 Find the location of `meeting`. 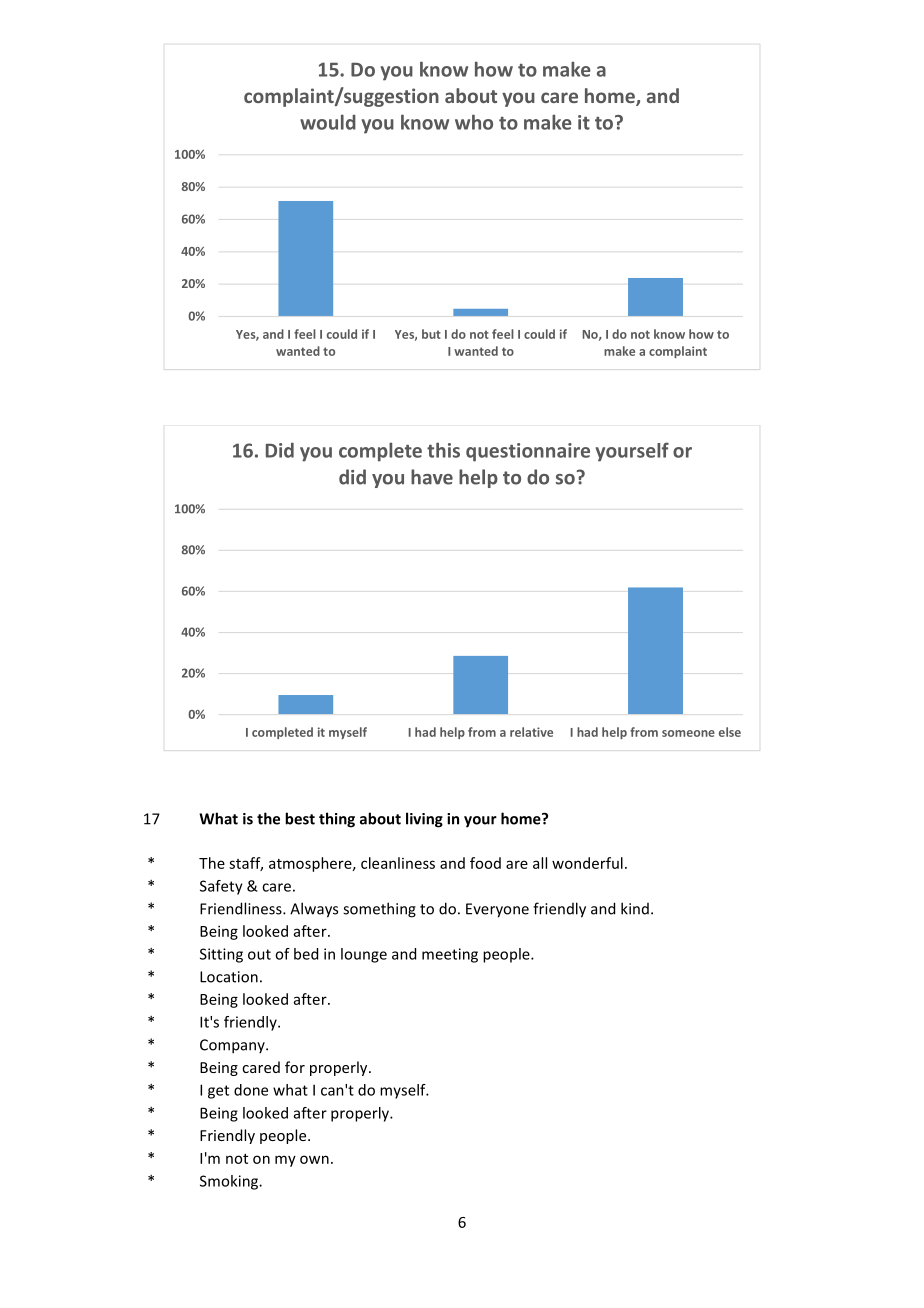

meeting is located at coordinates (450, 955).
